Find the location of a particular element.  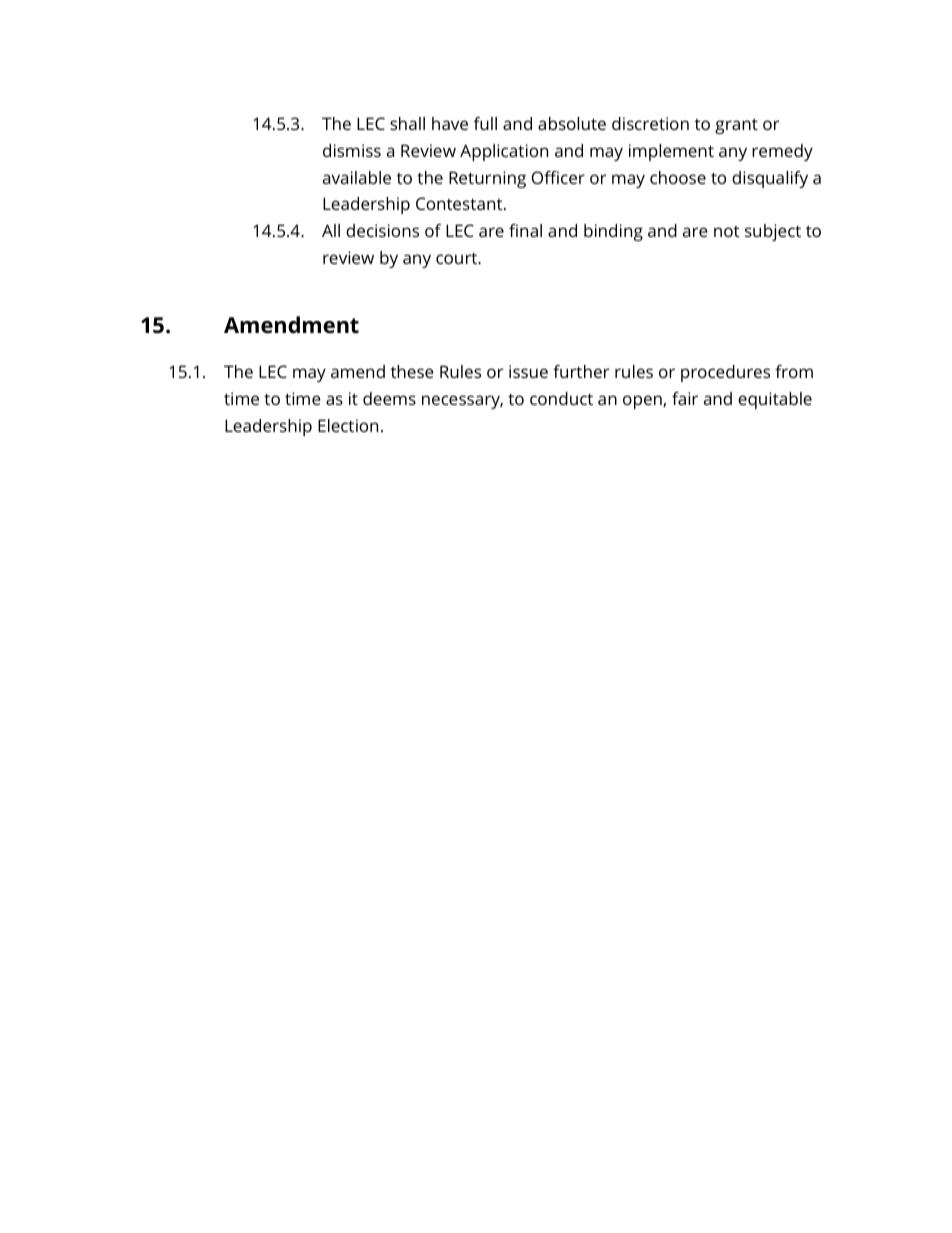

absolute is located at coordinates (572, 123).
